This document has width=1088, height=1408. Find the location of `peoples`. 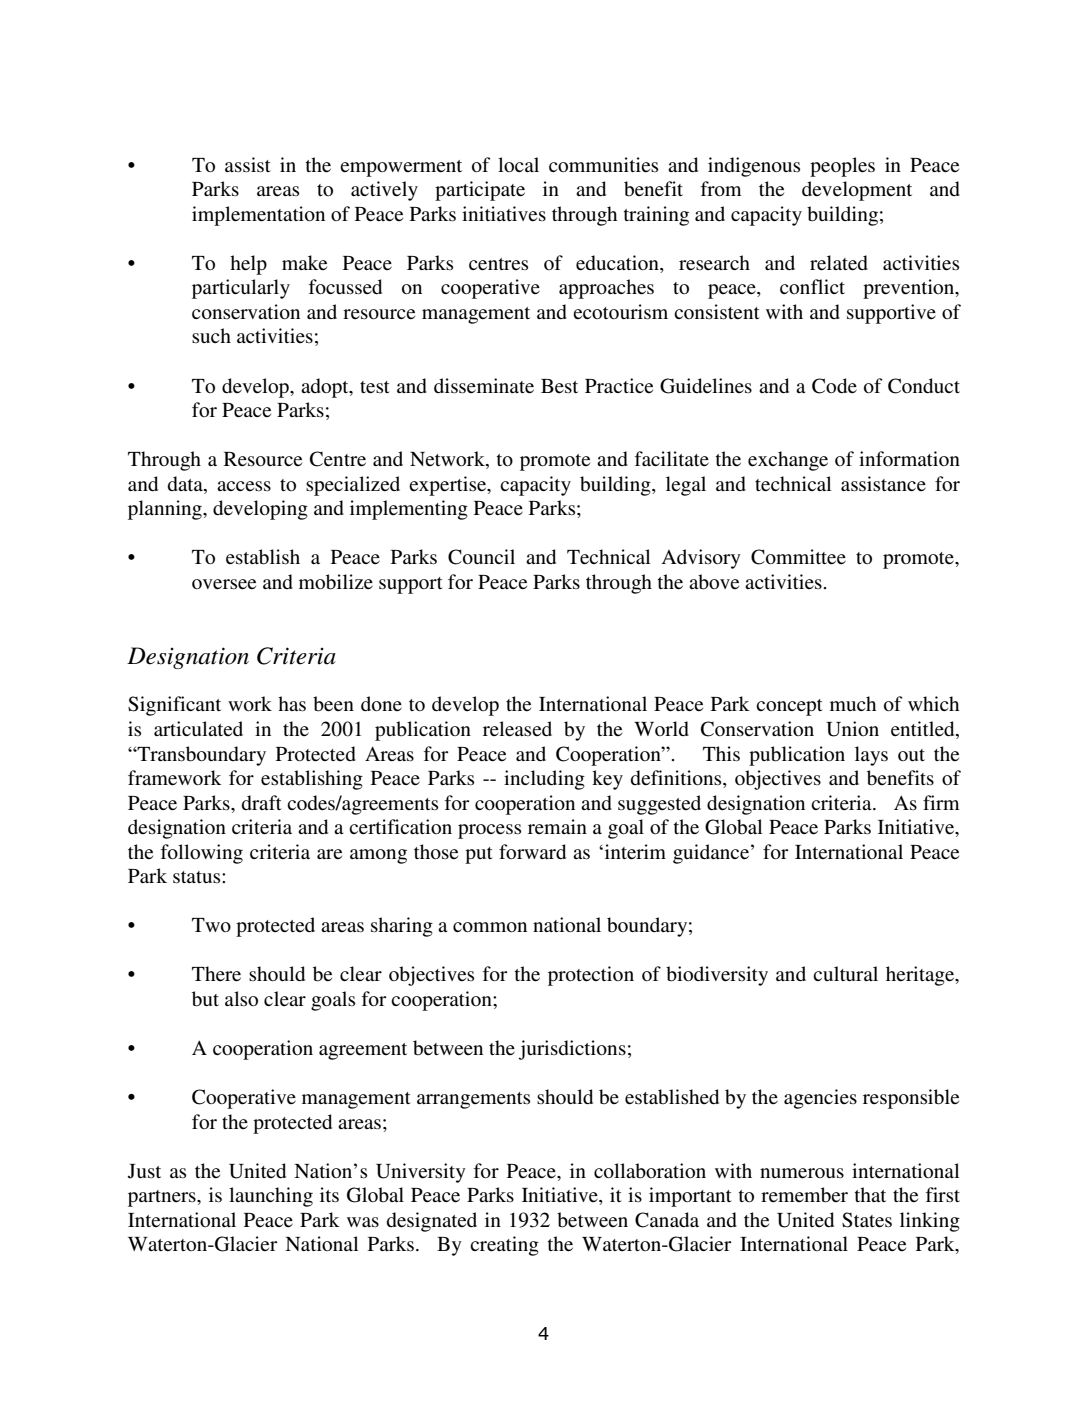

peoples is located at coordinates (842, 167).
